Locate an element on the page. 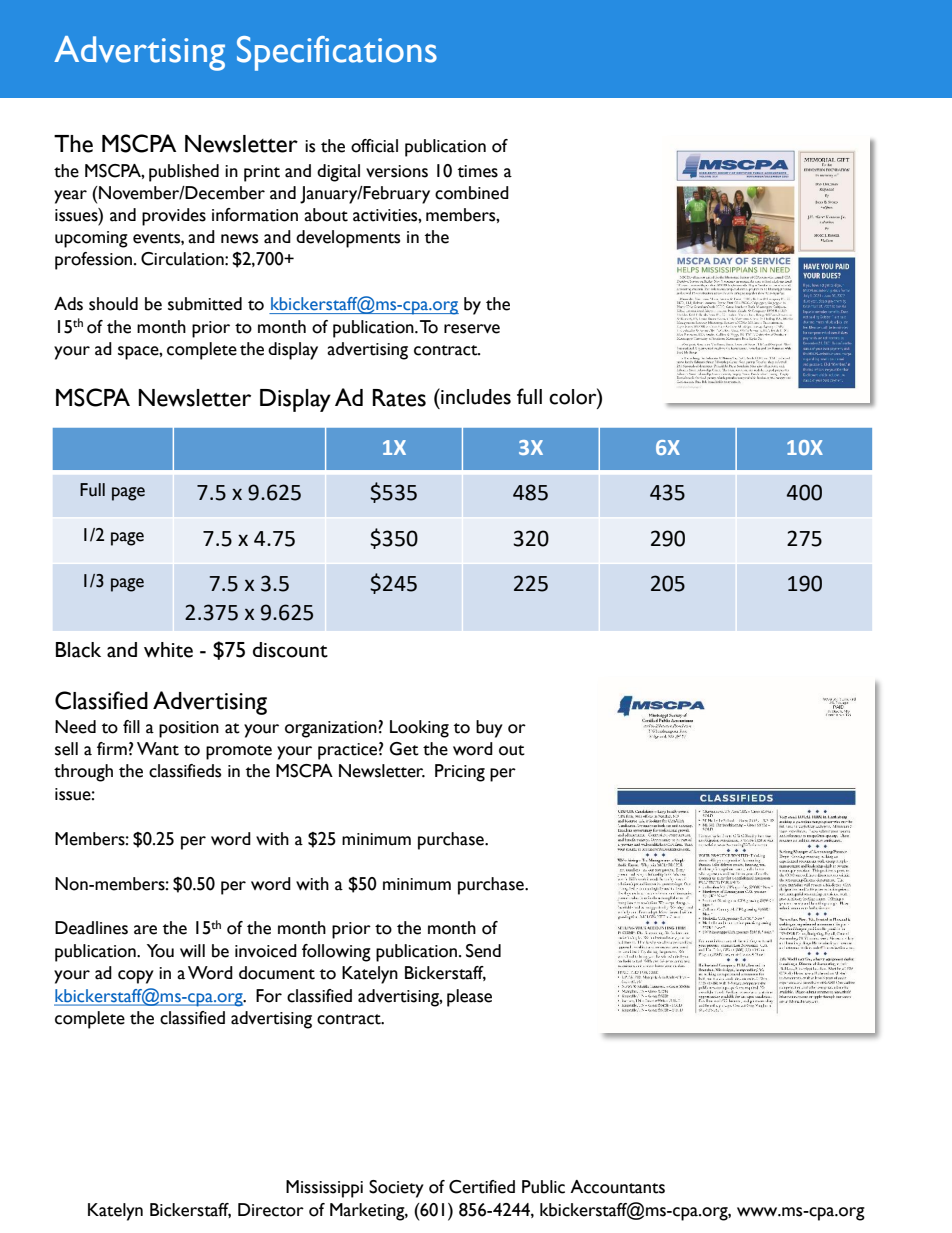 This document has height=1233, width=952. times is located at coordinates (478, 171).
